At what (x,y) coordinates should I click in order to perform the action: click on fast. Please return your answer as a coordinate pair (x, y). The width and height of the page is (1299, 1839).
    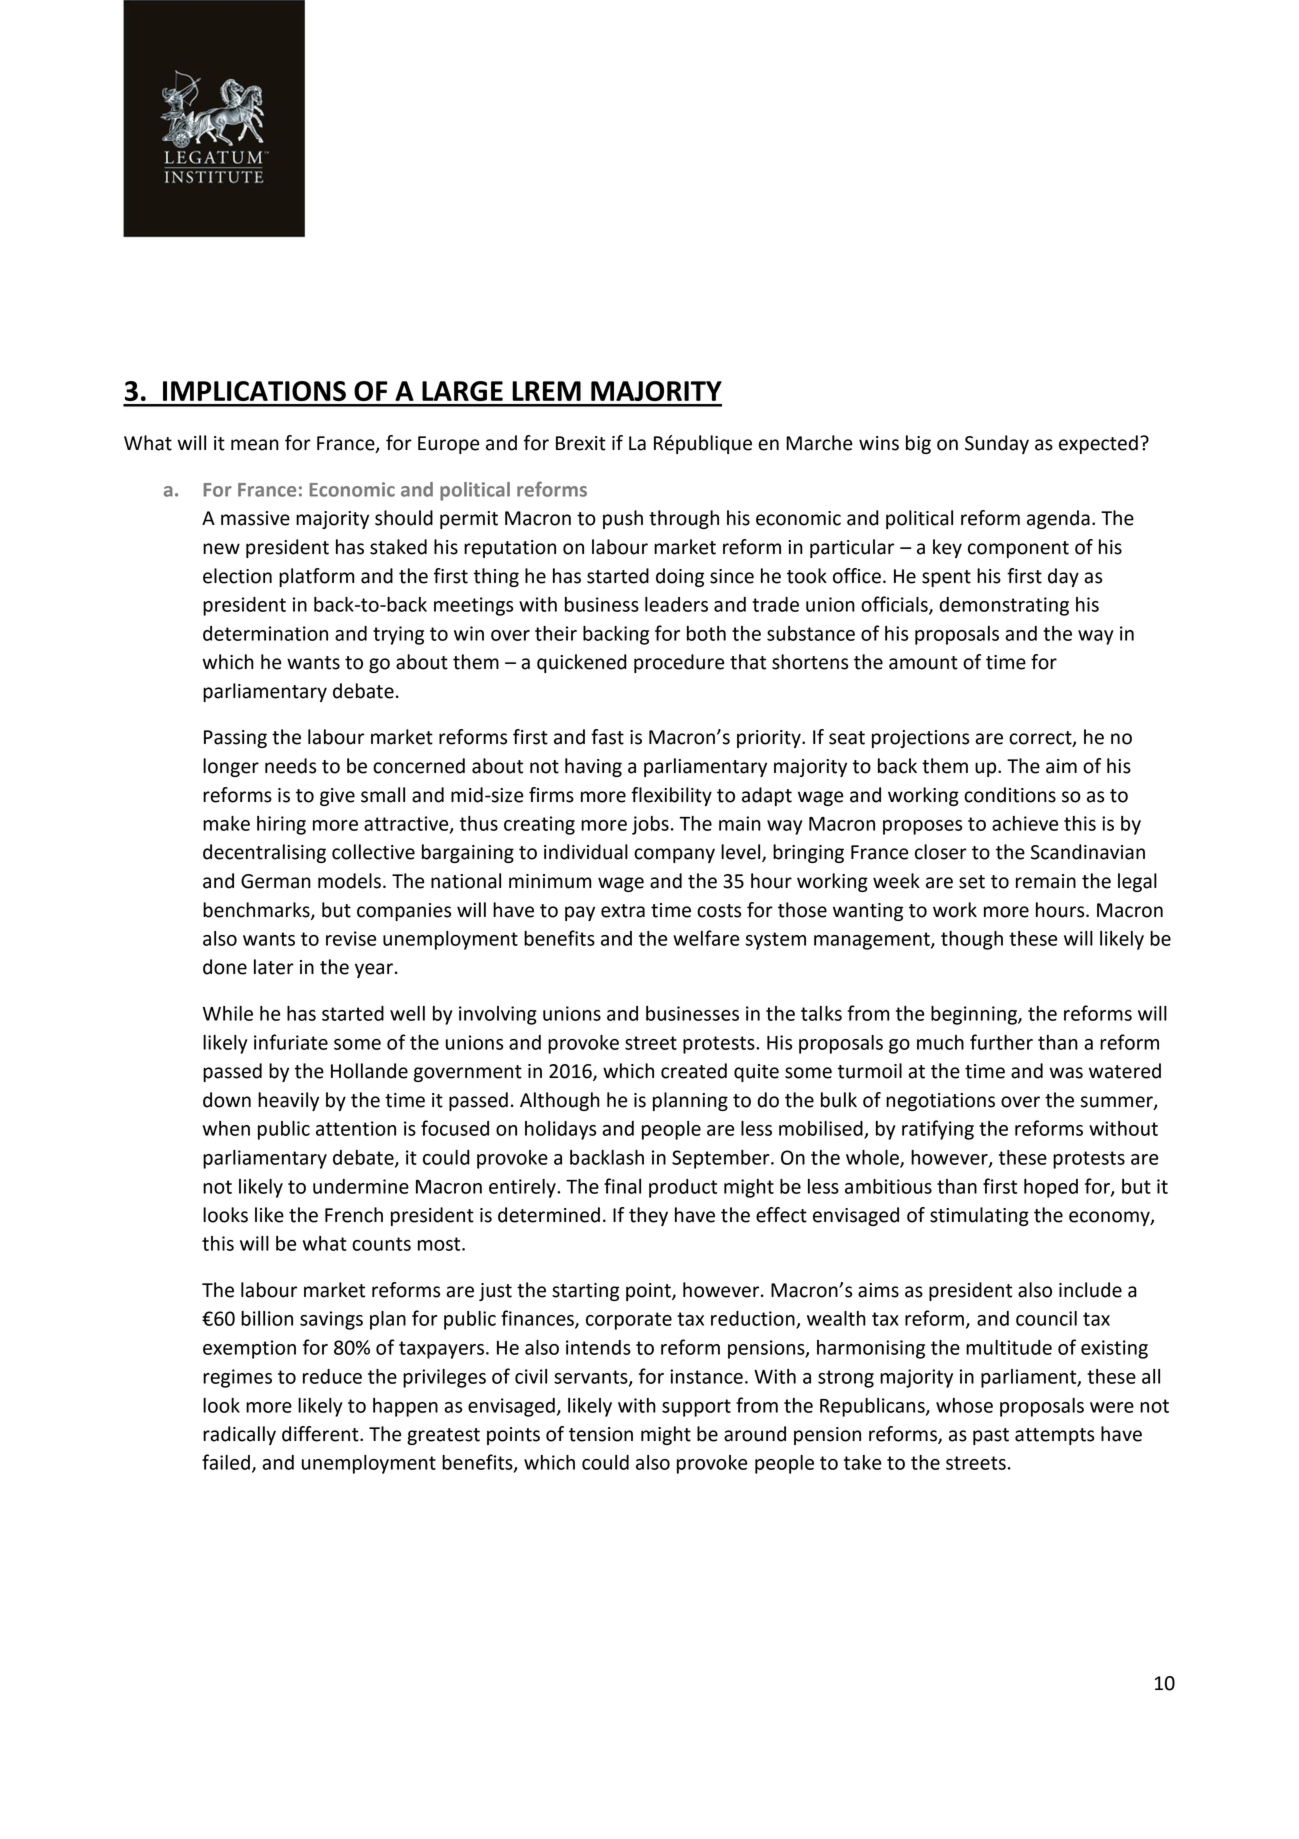
    Looking at the image, I should click on (607, 737).
